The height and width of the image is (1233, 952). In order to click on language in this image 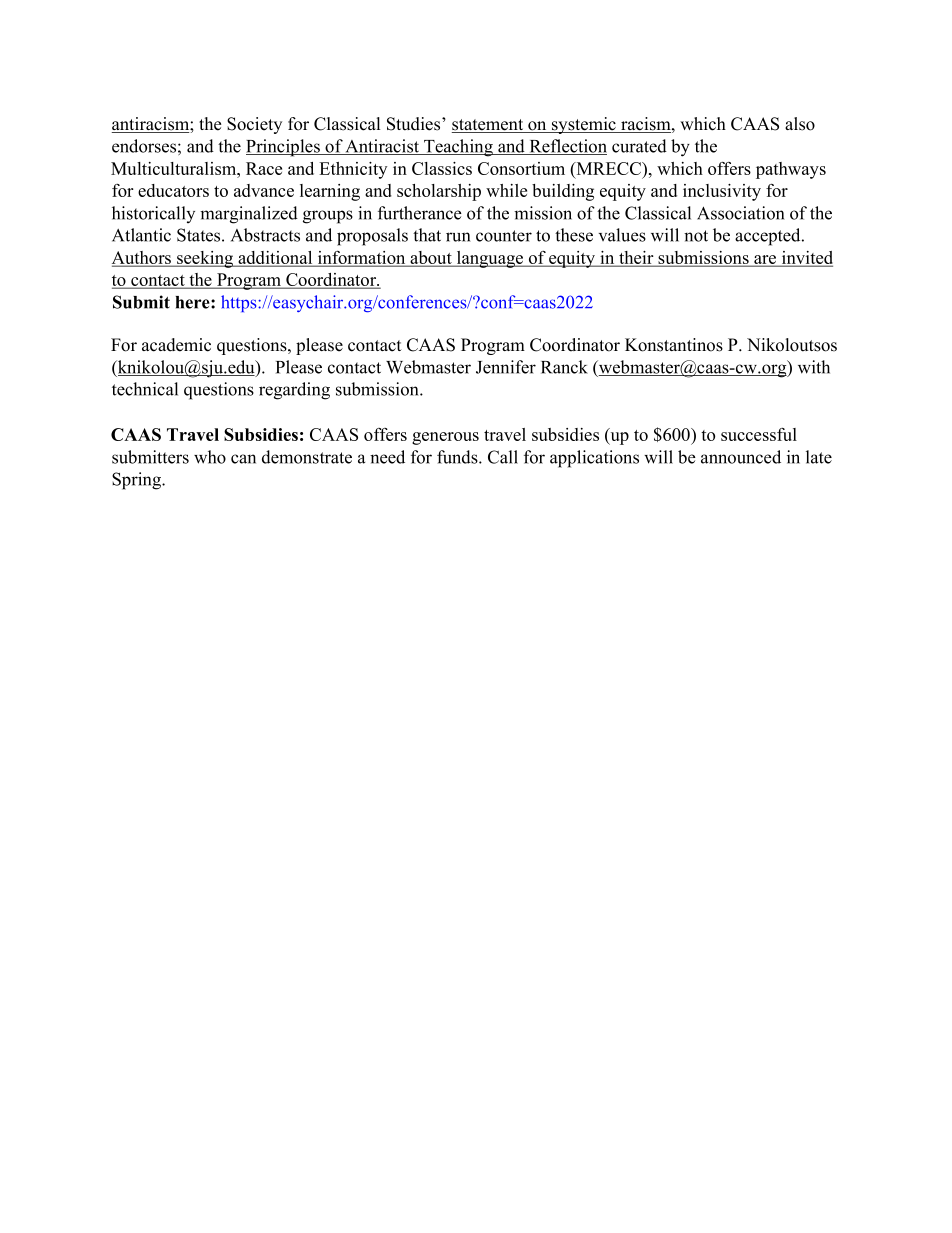, I will do `click(490, 259)`.
